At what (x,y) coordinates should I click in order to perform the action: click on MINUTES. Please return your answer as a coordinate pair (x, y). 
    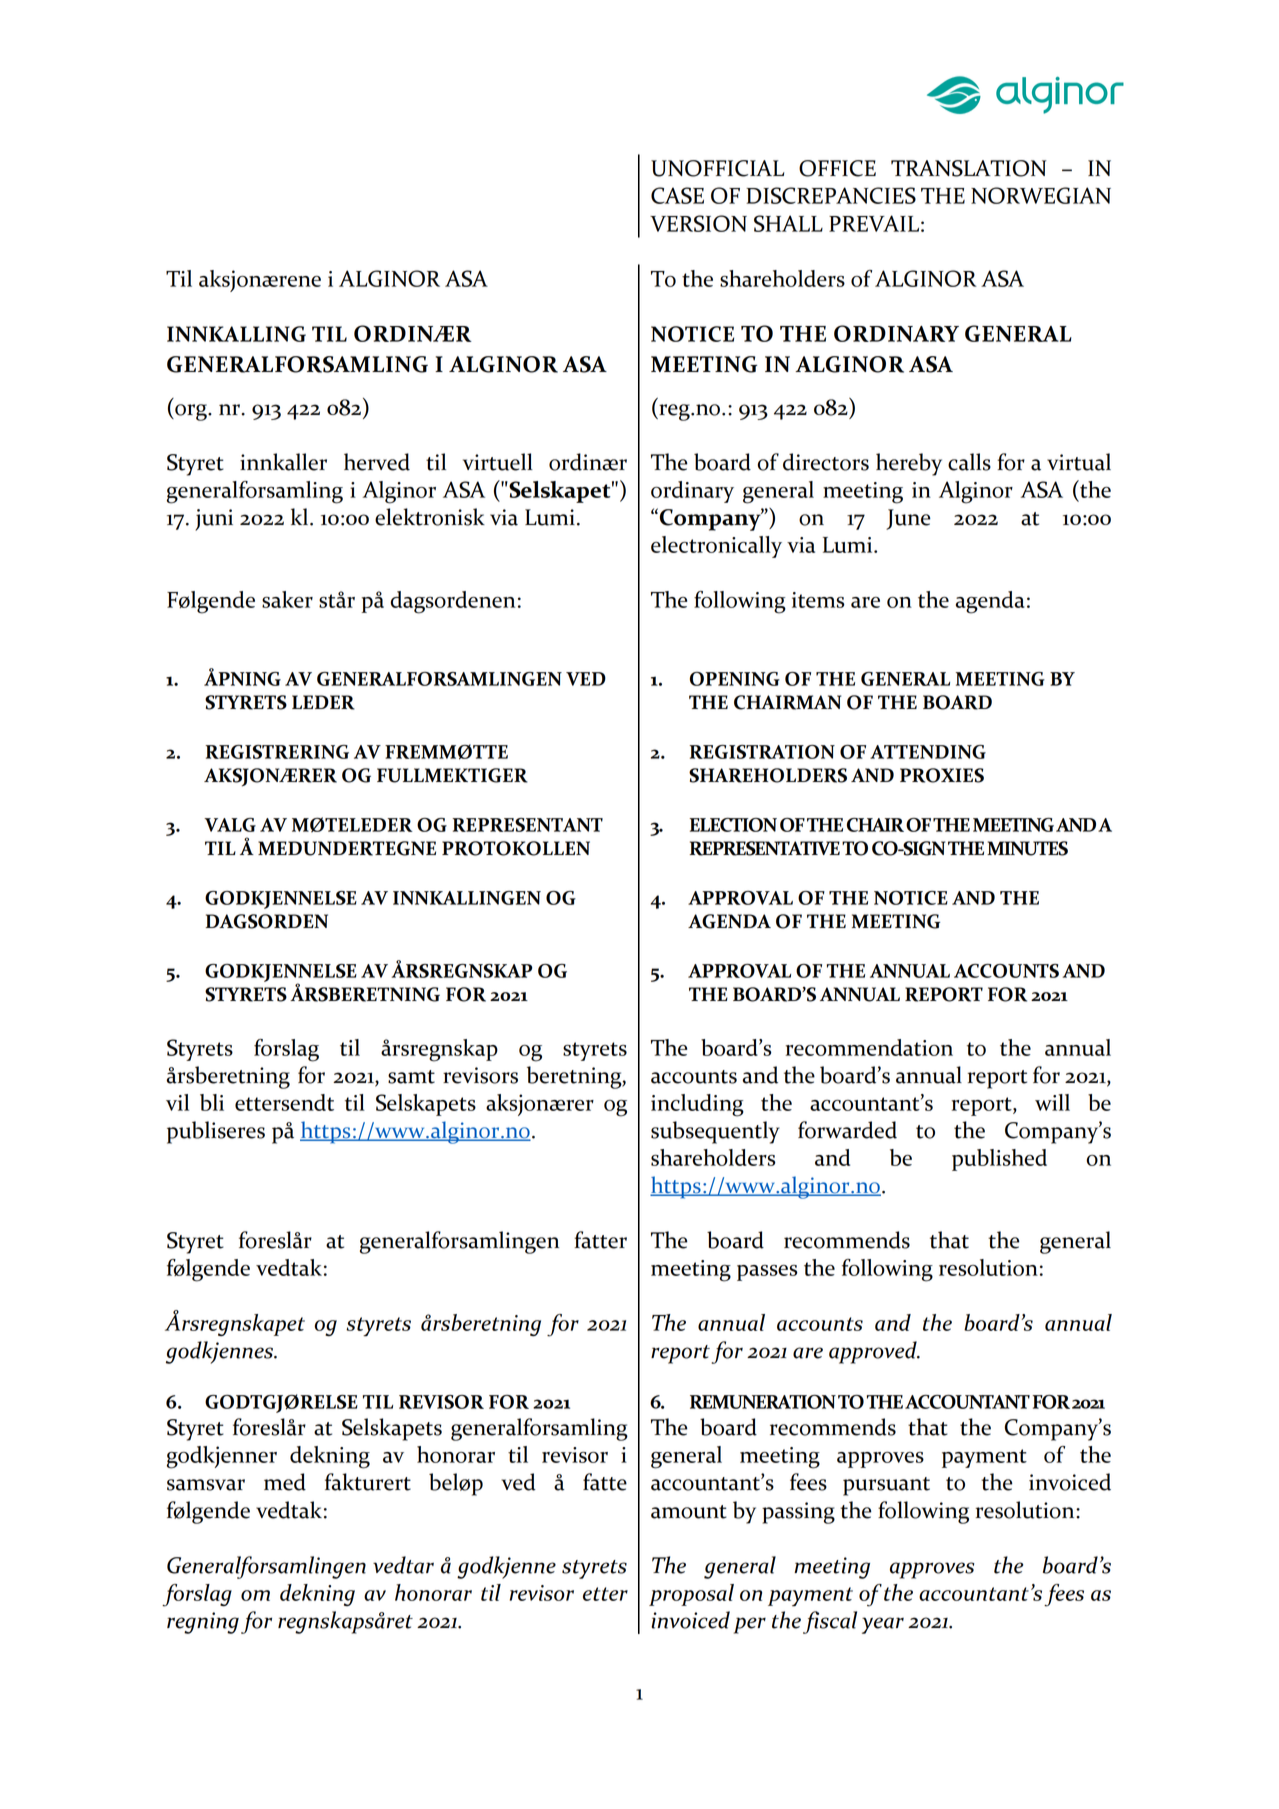
    Looking at the image, I should click on (1027, 848).
